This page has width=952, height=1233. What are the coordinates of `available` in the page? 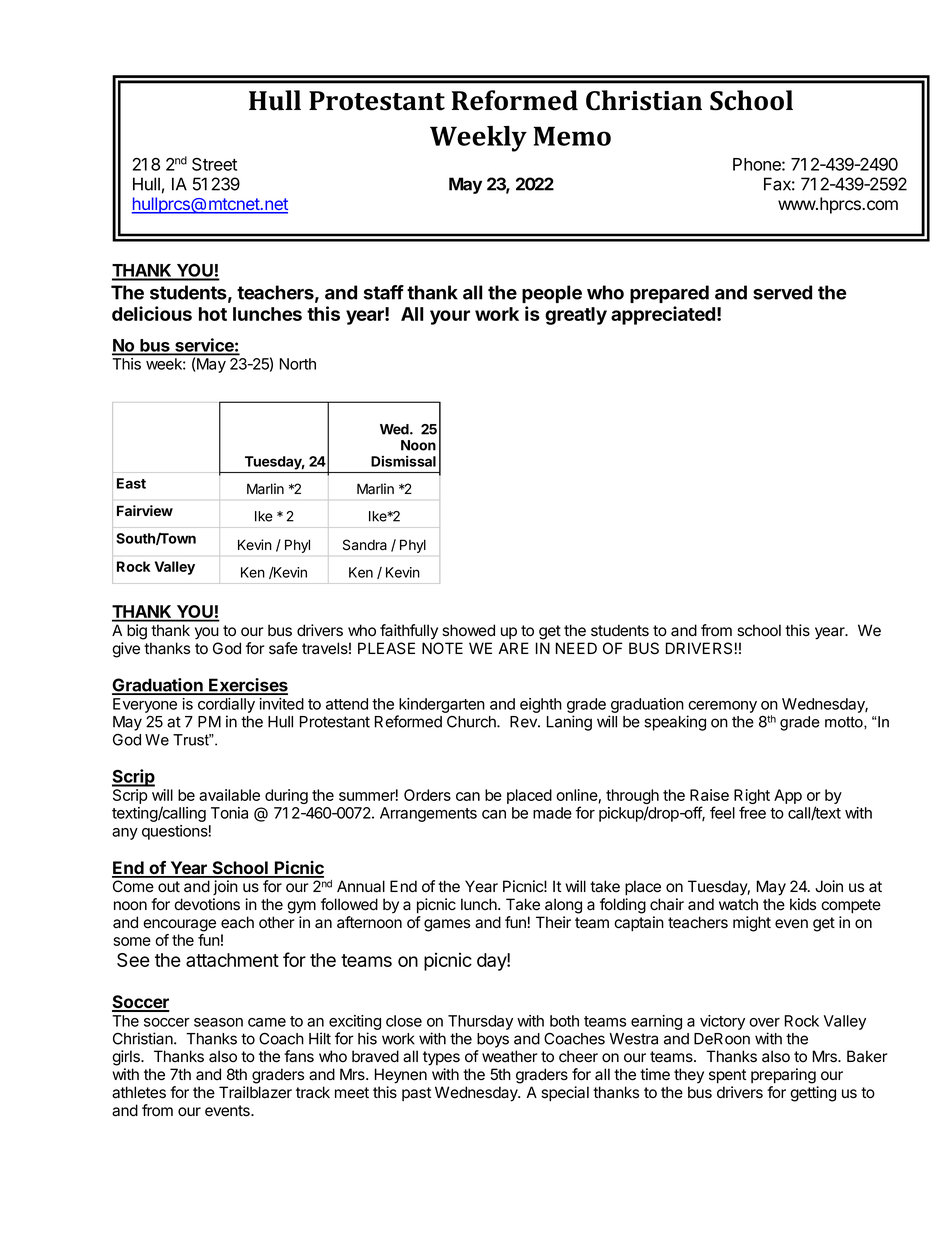 It's located at (229, 795).
